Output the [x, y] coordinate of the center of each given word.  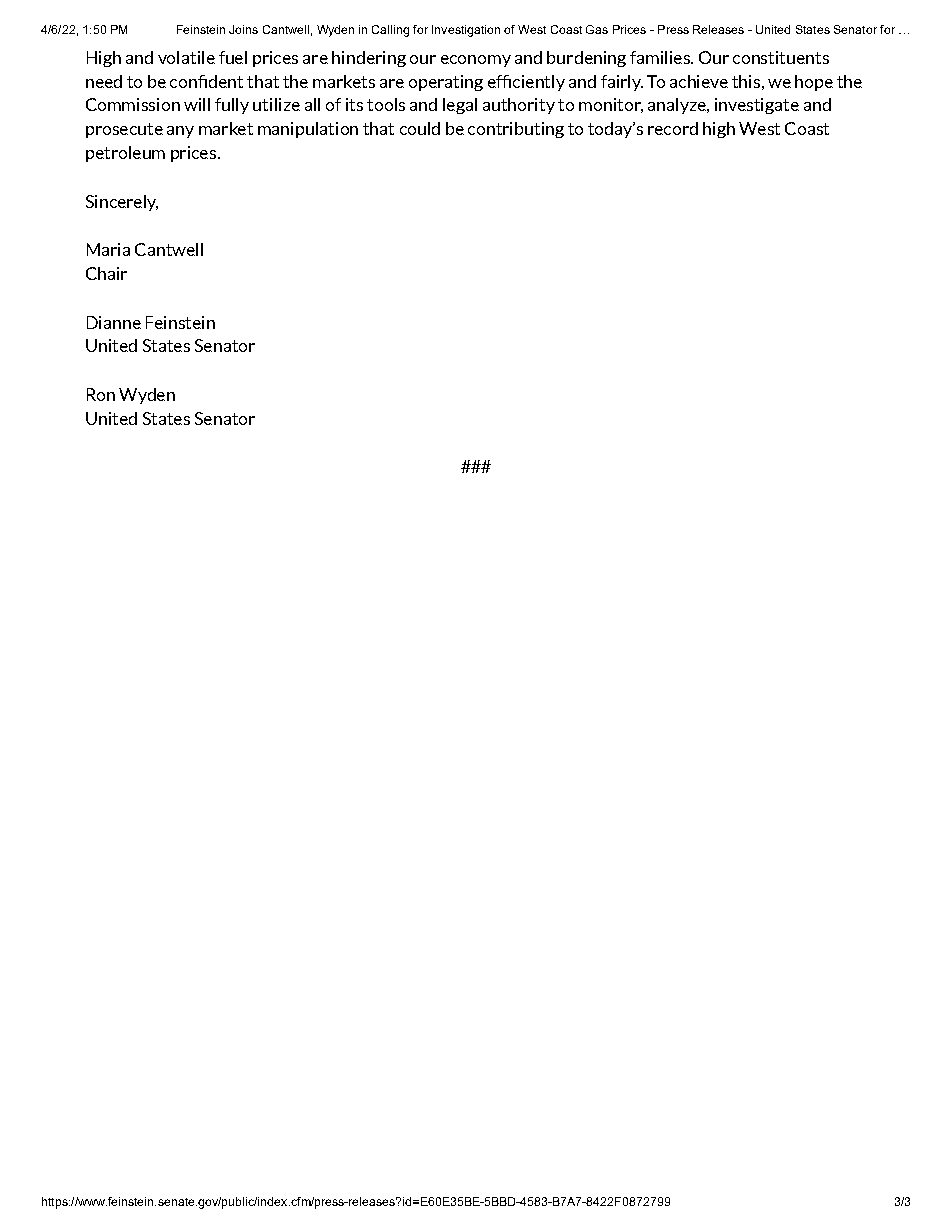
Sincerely [122, 203]
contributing [516, 130]
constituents [781, 57]
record [673, 128]
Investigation [466, 31]
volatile [186, 57]
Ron [101, 394]
